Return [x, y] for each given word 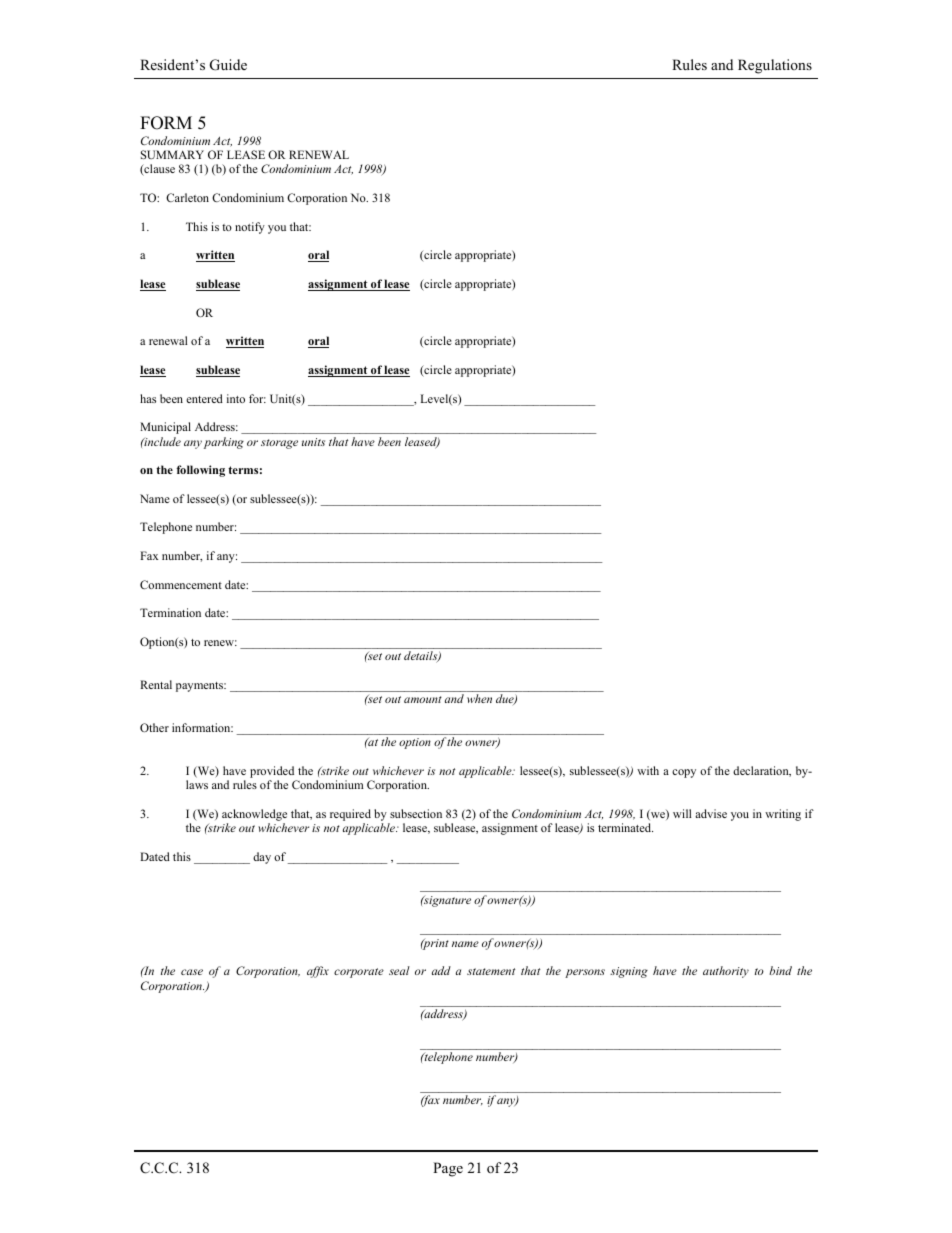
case [192, 972]
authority [726, 972]
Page [448, 1169]
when [479, 698]
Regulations [775, 66]
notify [250, 228]
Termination [170, 612]
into [236, 398]
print [435, 944]
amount [423, 699]
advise [711, 813]
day [262, 858]
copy [684, 773]
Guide [228, 65]
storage [279, 444]
